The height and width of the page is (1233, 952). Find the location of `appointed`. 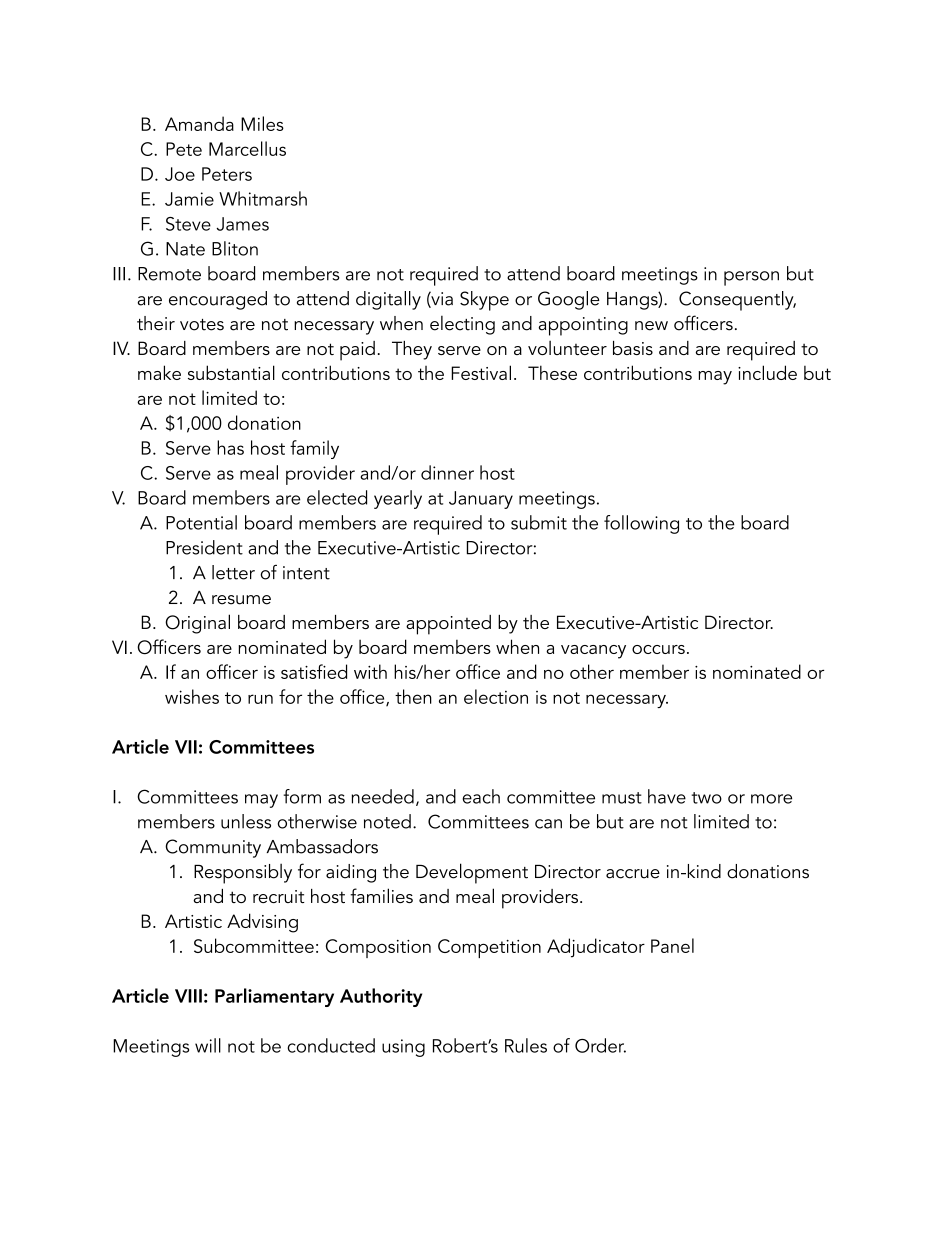

appointed is located at coordinates (448, 625).
